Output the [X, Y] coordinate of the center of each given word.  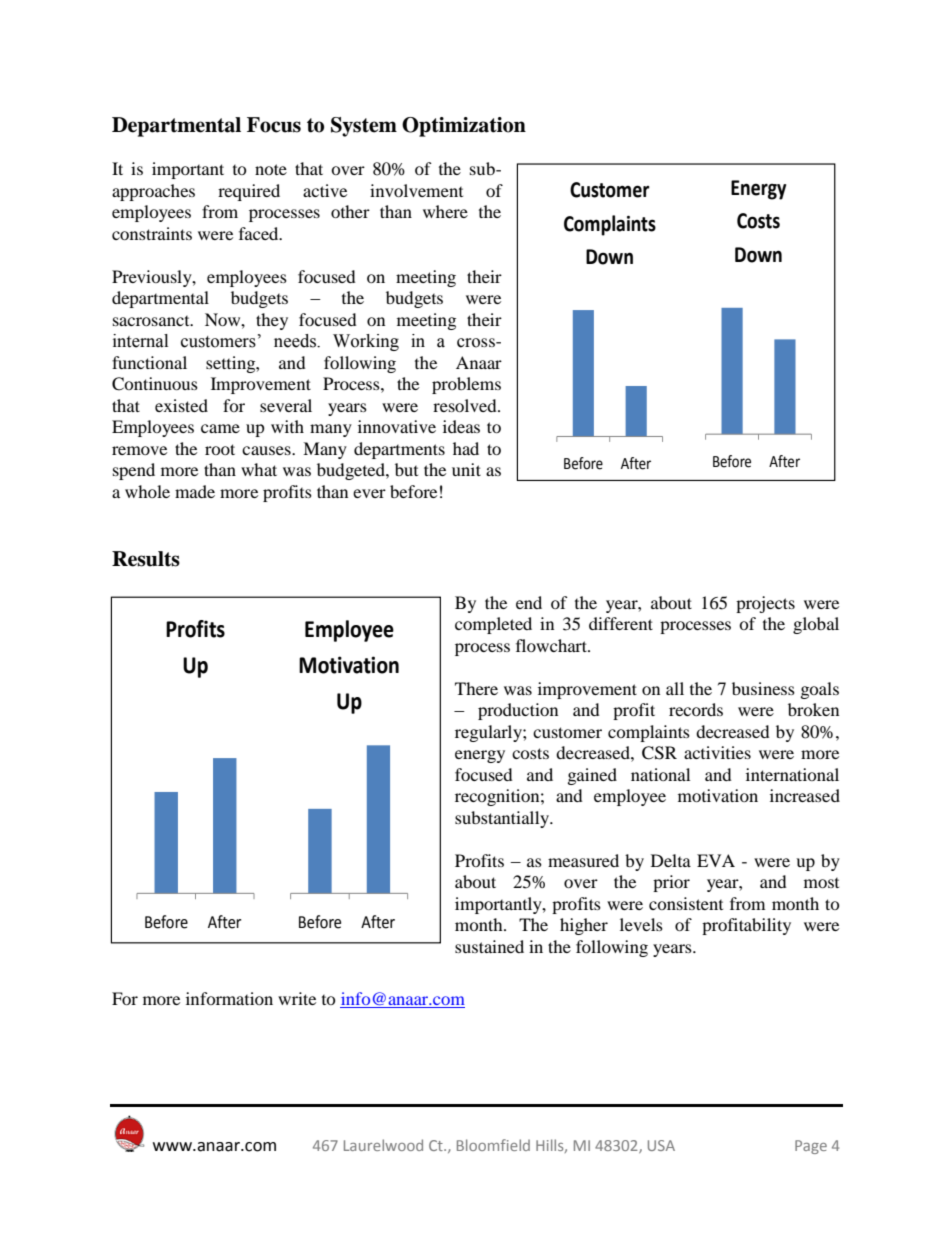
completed [493, 625]
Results [146, 559]
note [271, 169]
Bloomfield [493, 1145]
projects [765, 604]
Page [811, 1147]
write [297, 998]
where [445, 211]
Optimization [464, 127]
